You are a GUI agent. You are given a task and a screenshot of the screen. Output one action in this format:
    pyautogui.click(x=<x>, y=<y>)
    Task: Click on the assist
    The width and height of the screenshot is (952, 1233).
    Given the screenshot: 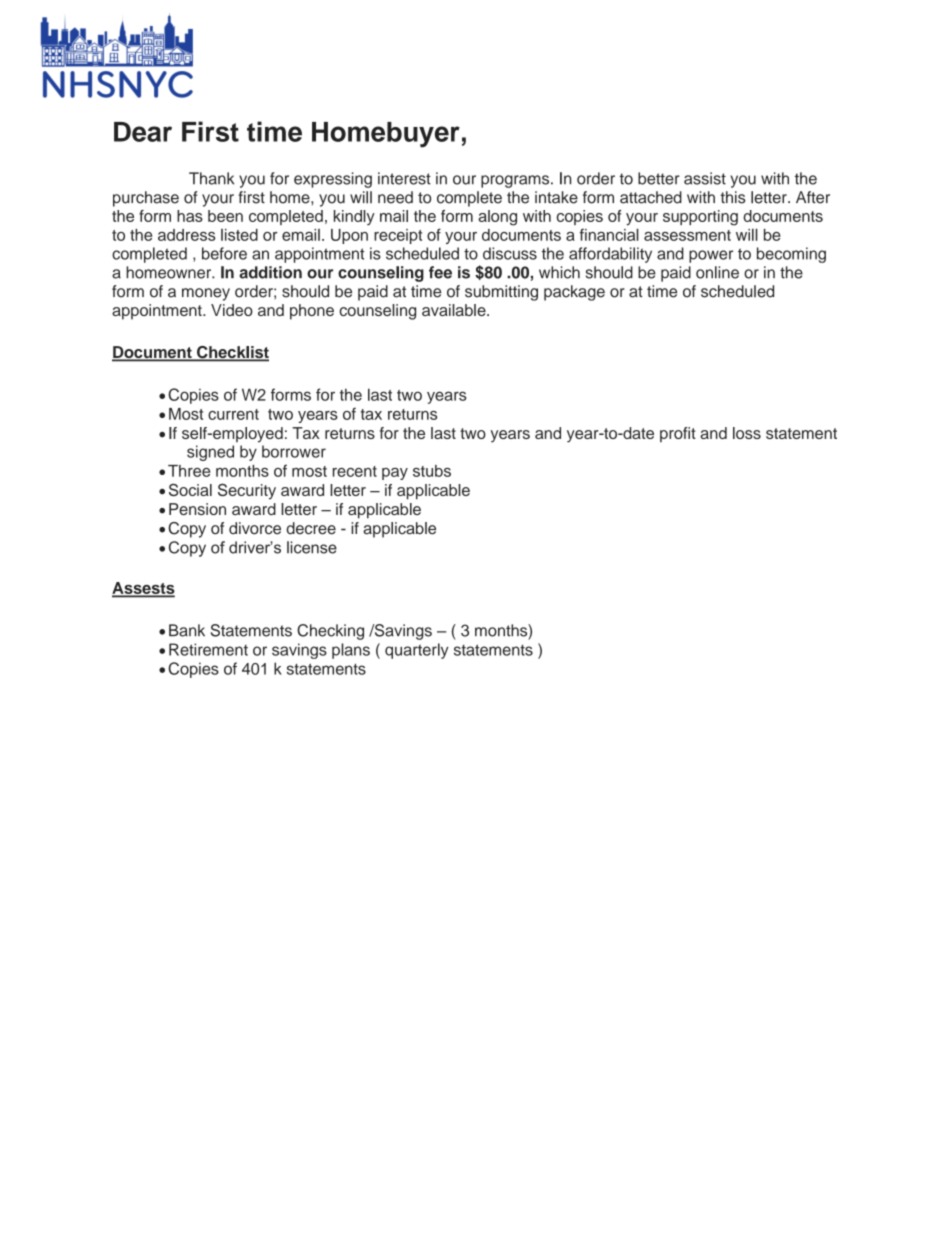 What is the action you would take?
    pyautogui.click(x=705, y=178)
